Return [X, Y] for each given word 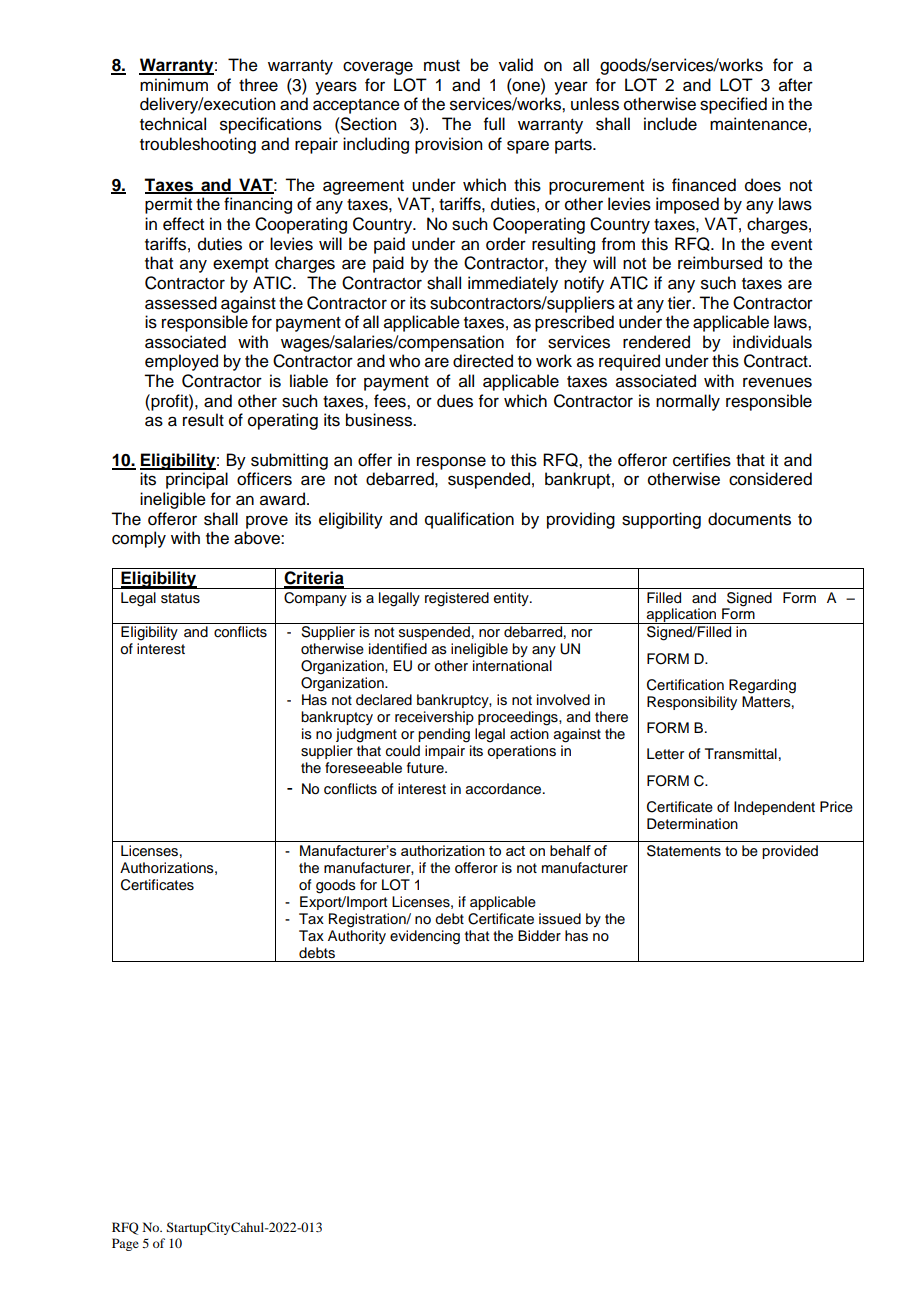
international [512, 666]
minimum [174, 85]
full [494, 124]
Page [125, 1244]
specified [733, 105]
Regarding [762, 686]
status [180, 598]
